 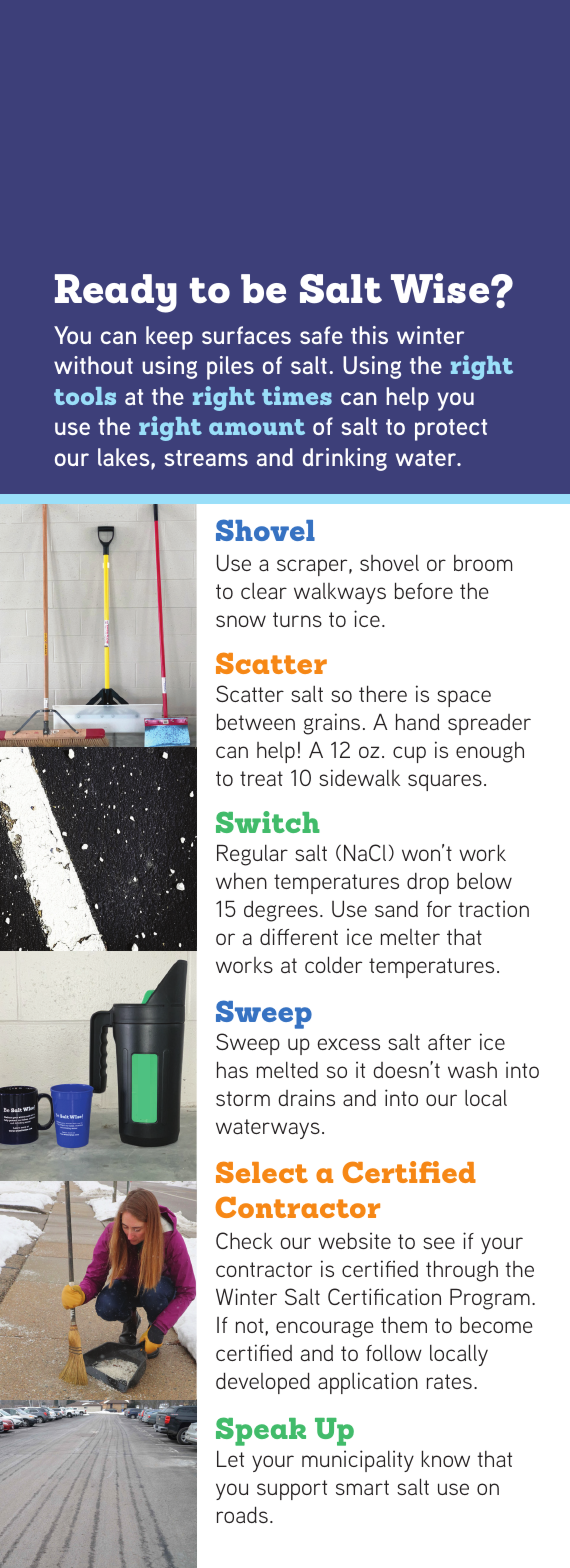 I want to click on Let, so click(x=230, y=1458).
